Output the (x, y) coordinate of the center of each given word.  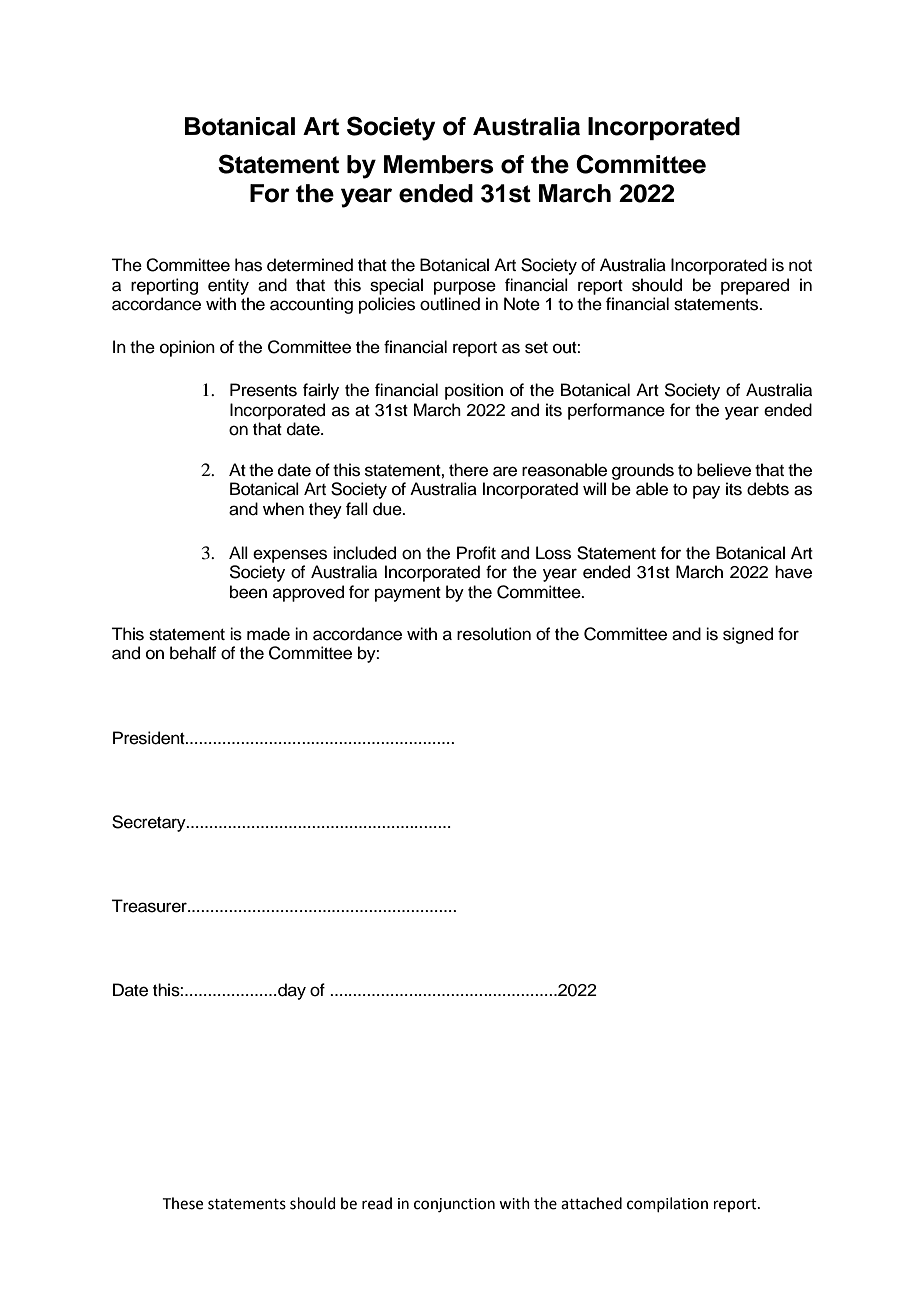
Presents (263, 390)
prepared (755, 286)
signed (748, 635)
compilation (667, 1204)
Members (439, 164)
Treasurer (150, 906)
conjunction (454, 1205)
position (474, 391)
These (183, 1203)
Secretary (150, 823)
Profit (476, 553)
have (793, 572)
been (248, 592)
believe (724, 470)
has (248, 265)
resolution (494, 634)
